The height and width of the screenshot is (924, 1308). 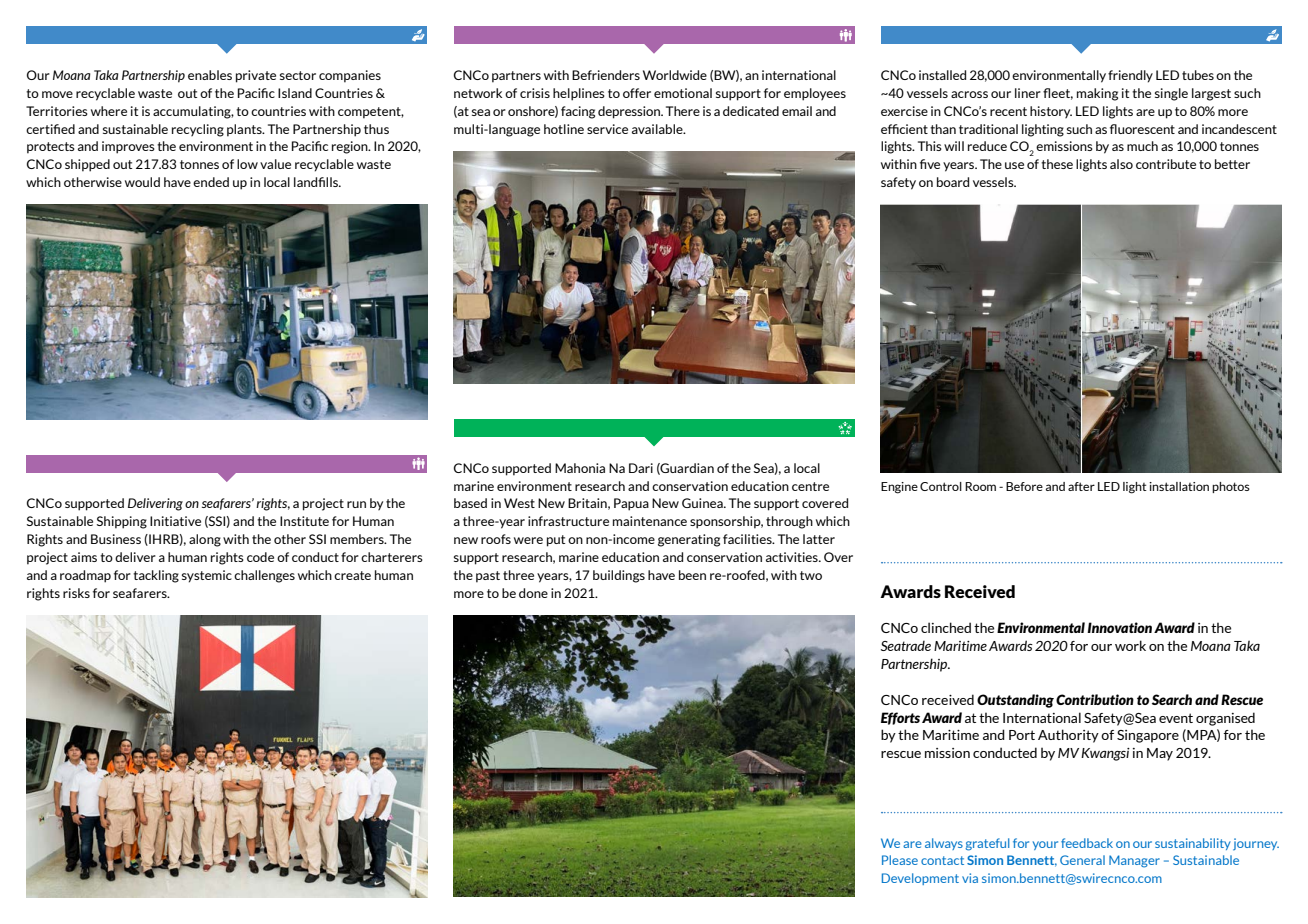 What do you see at coordinates (953, 182) in the screenshot?
I see `board` at bounding box center [953, 182].
